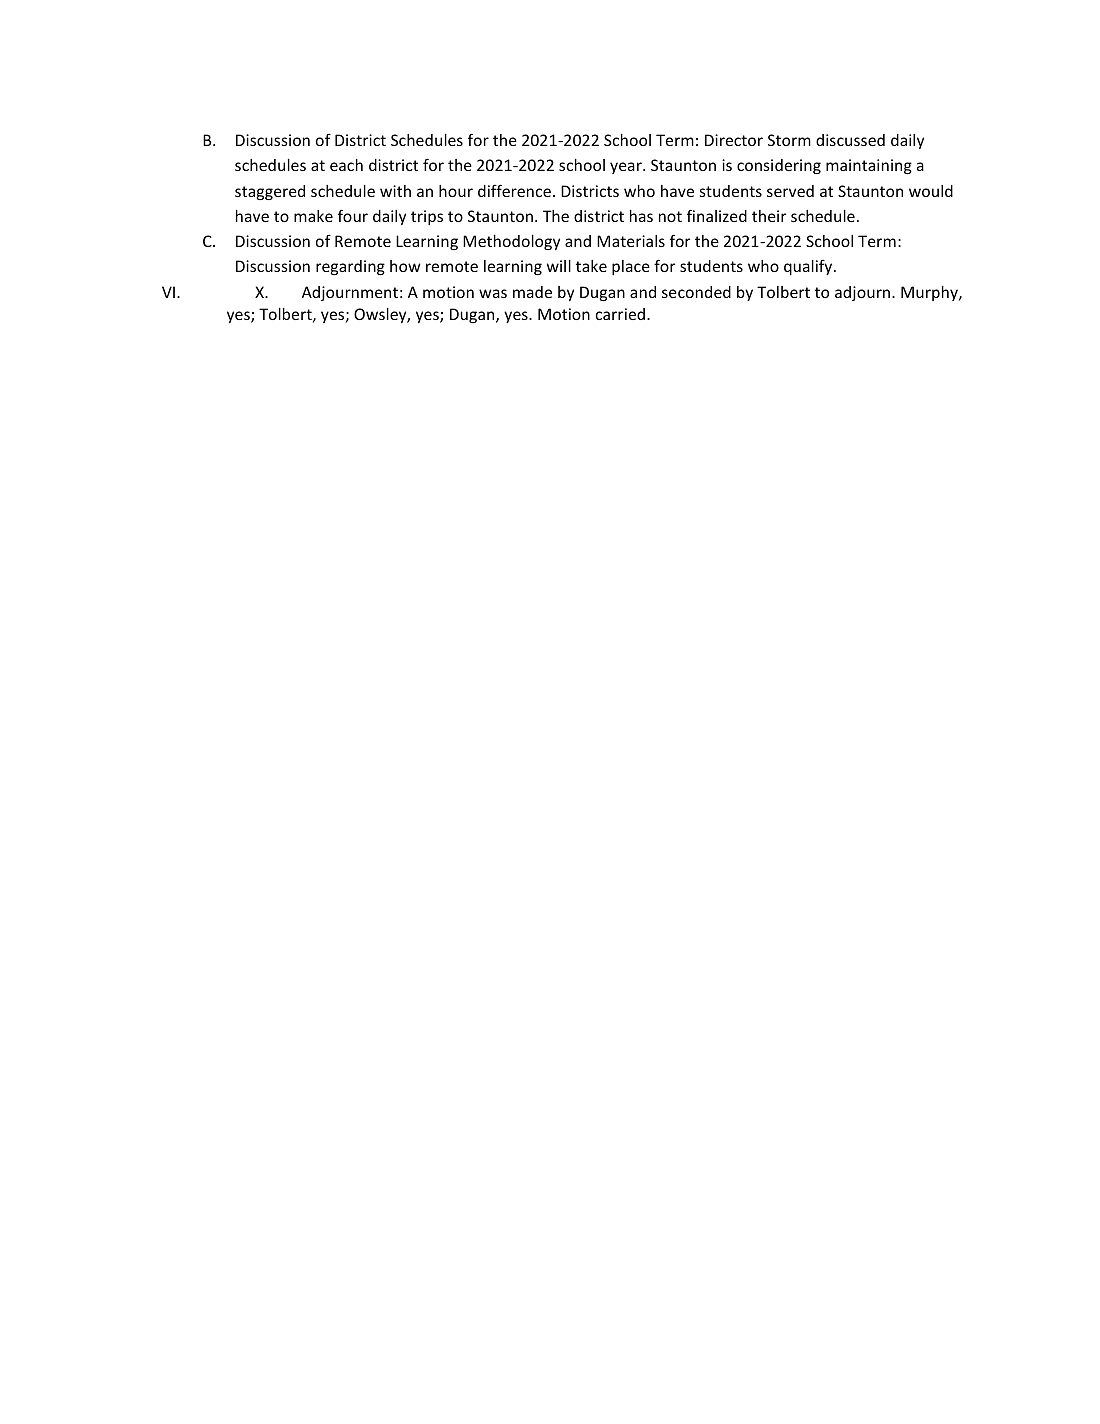  Describe the element at coordinates (620, 314) in the document. I see `carried` at that location.
